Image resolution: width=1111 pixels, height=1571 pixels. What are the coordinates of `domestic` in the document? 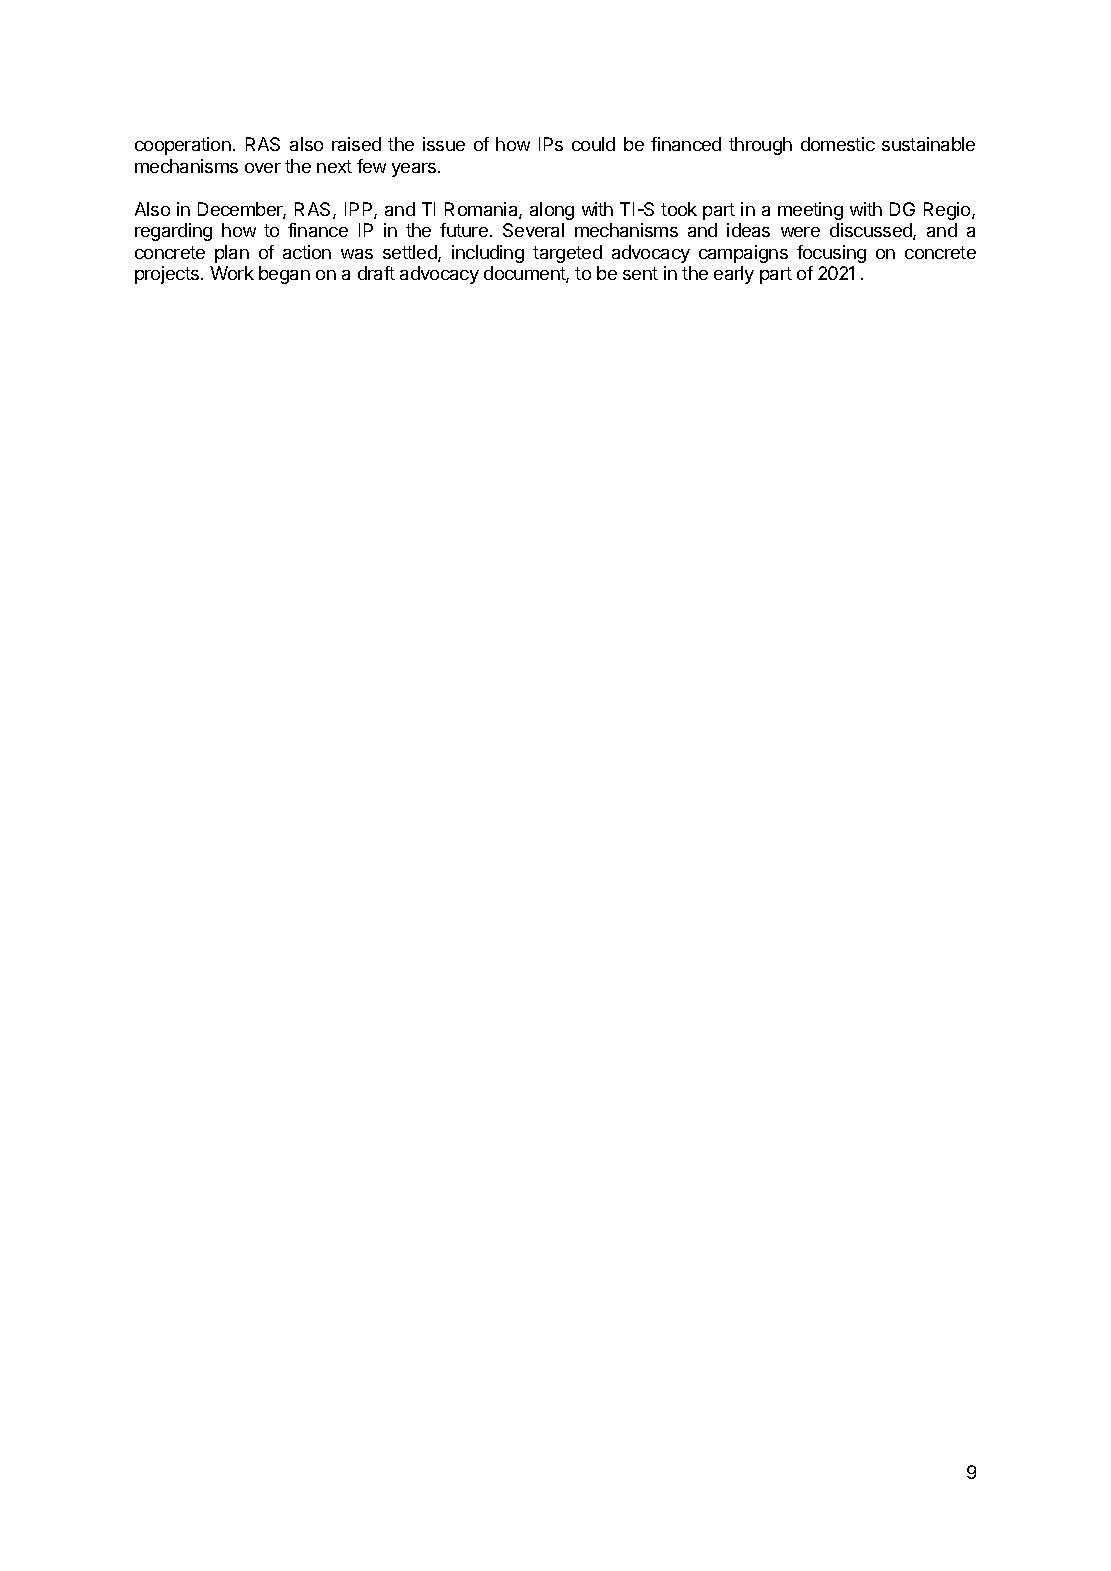 It's located at (838, 144).
